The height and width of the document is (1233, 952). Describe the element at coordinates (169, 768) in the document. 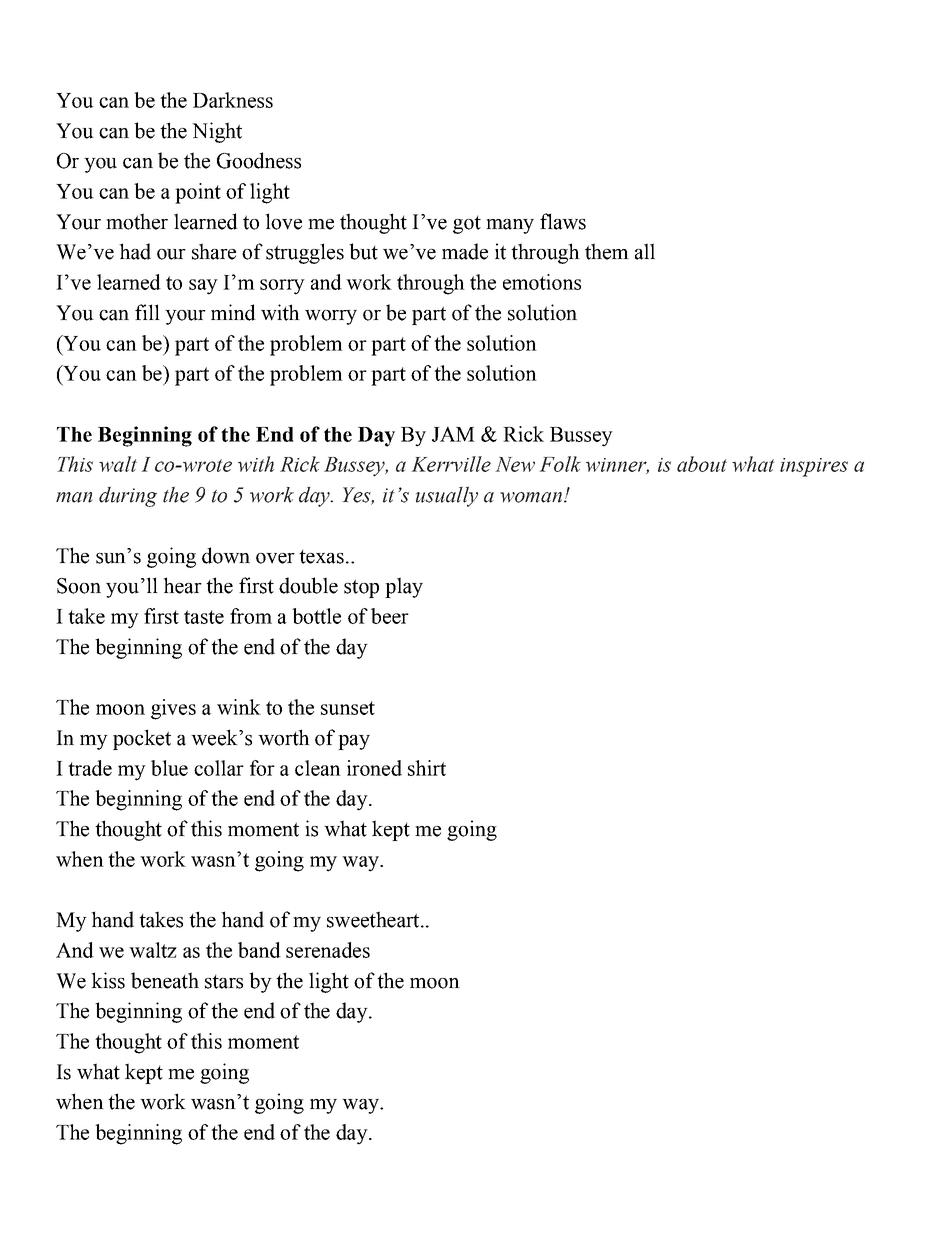

I see `blue` at that location.
